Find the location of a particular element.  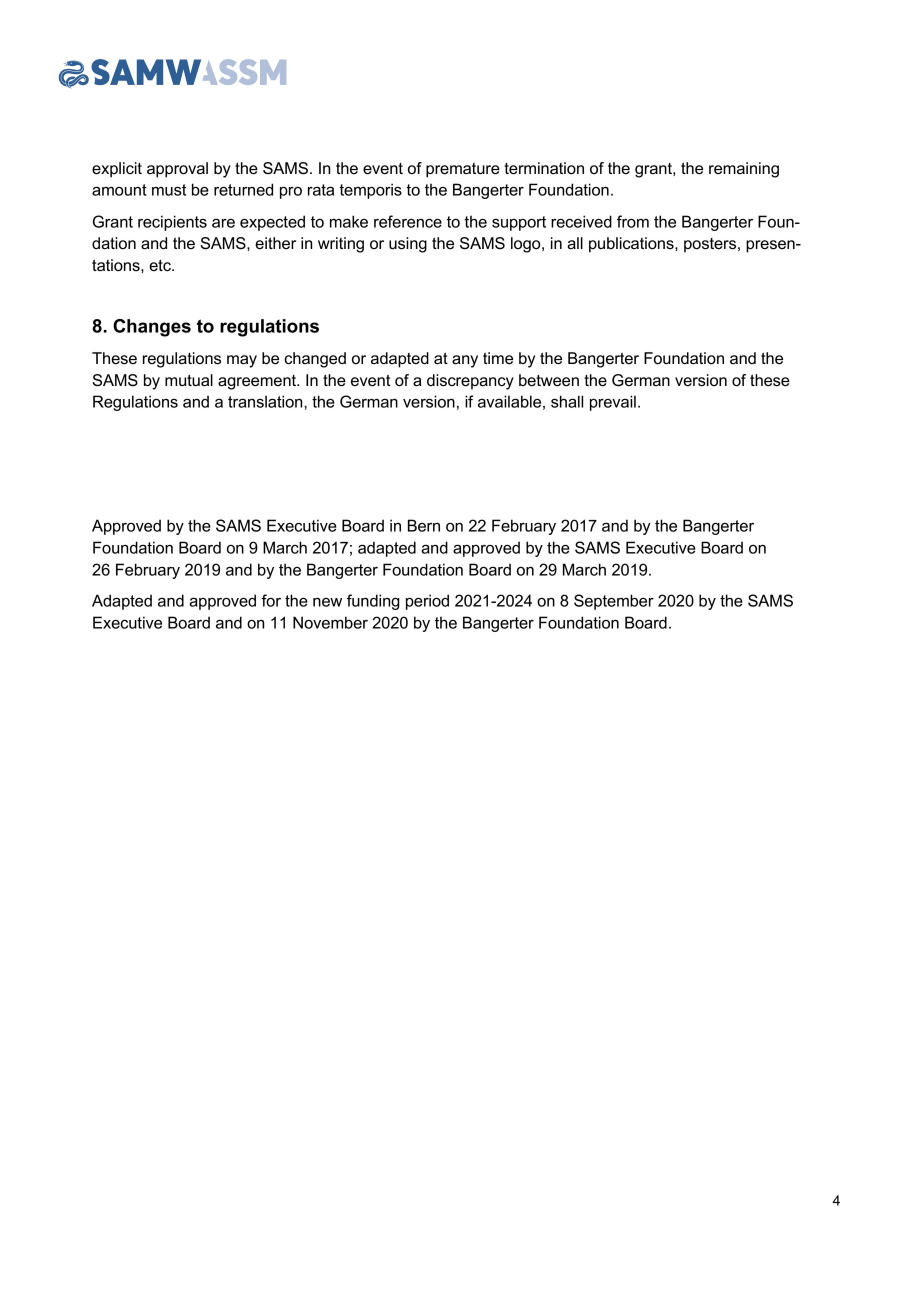

for is located at coordinates (271, 600).
